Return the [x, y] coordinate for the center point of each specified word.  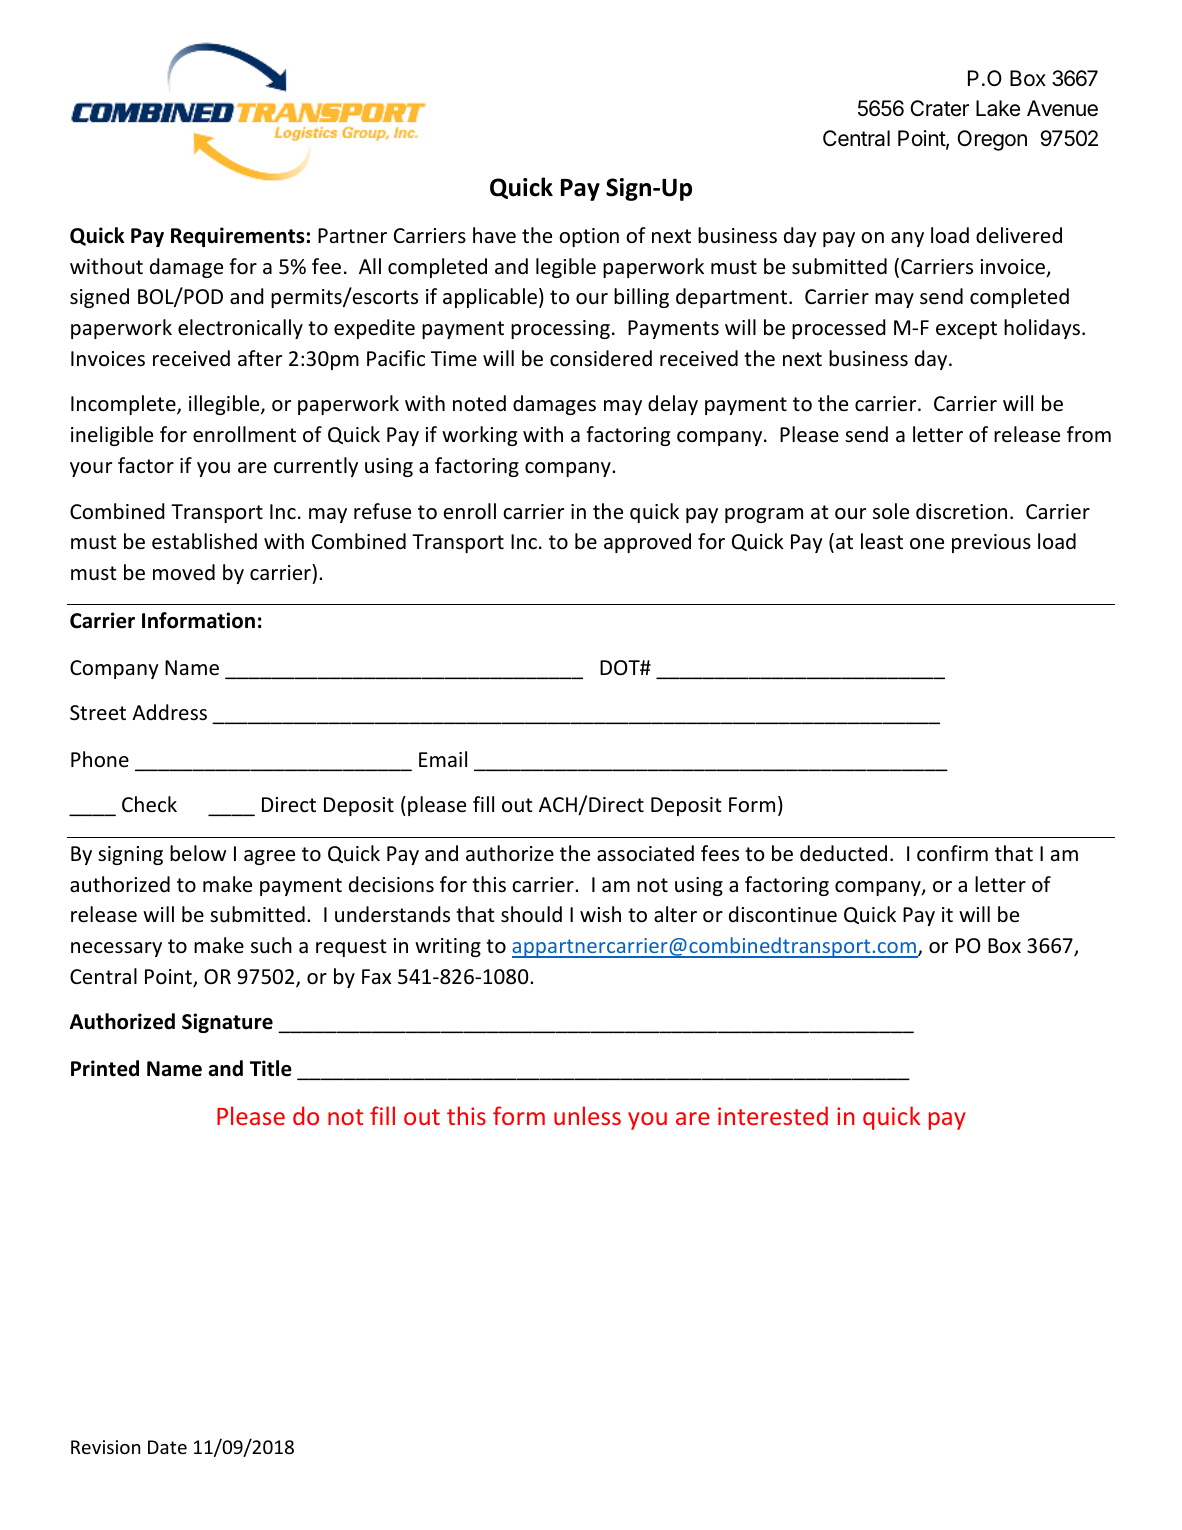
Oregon [992, 140]
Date [167, 1447]
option [589, 237]
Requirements [238, 237]
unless [587, 1115]
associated [645, 853]
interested [773, 1115]
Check [149, 804]
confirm [952, 853]
